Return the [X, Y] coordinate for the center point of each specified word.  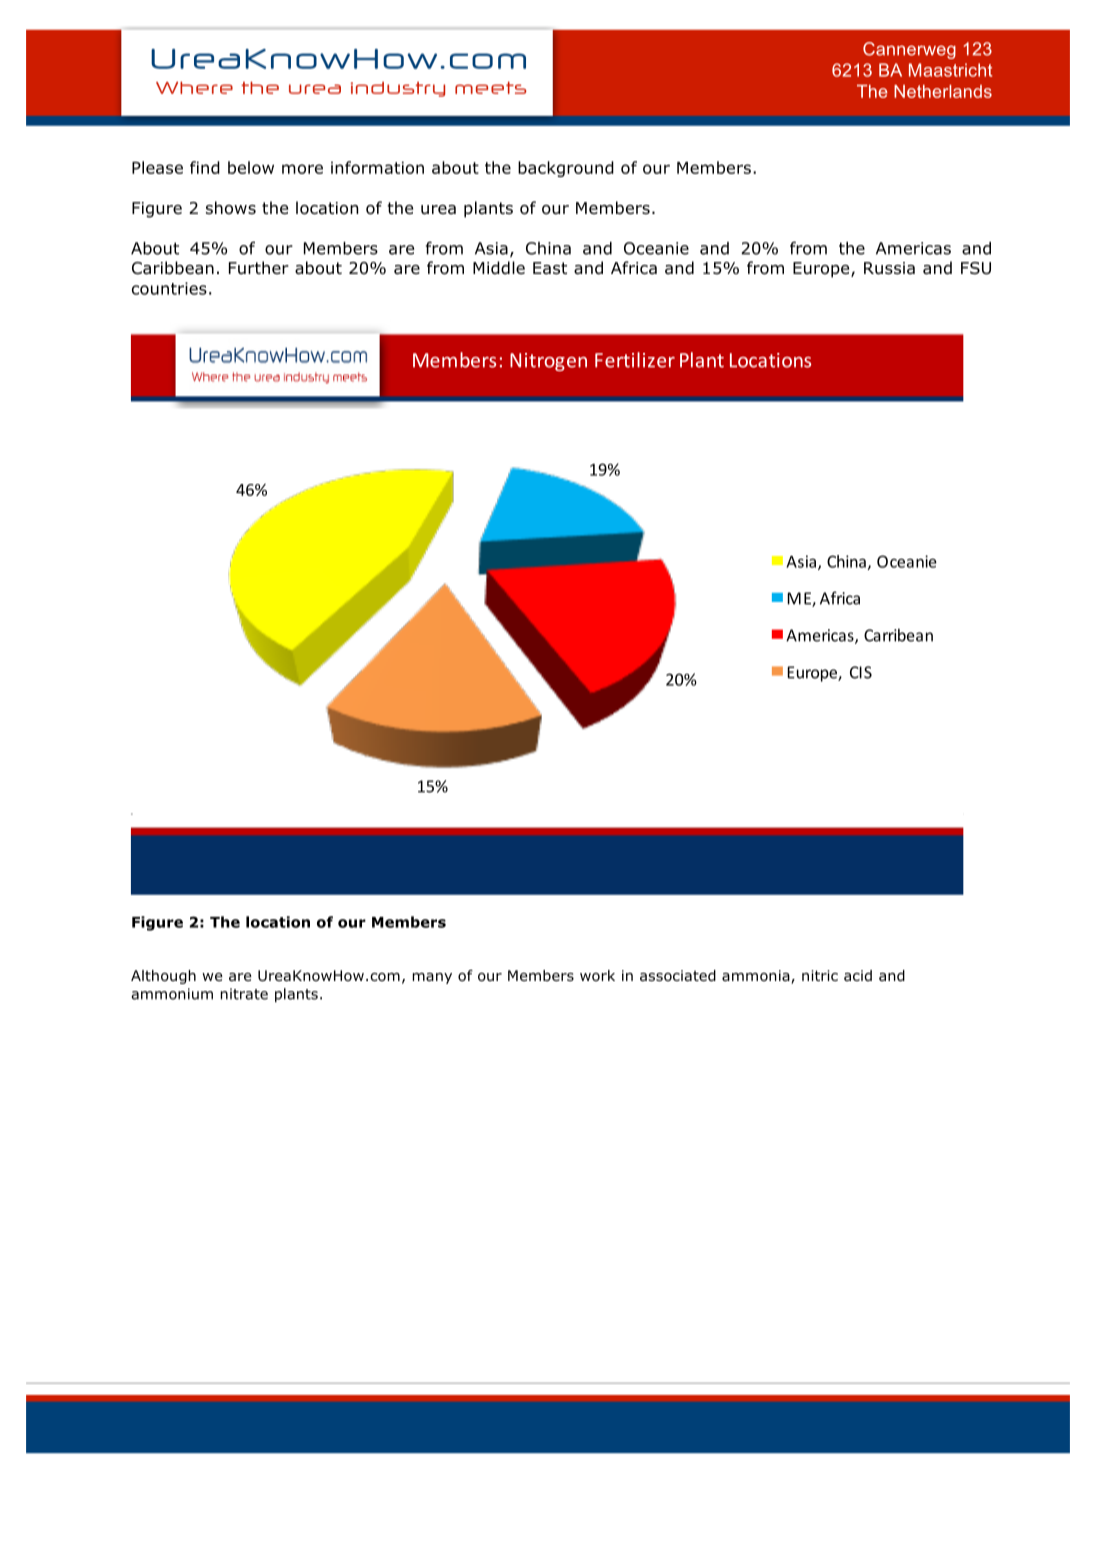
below [251, 167]
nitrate [244, 994]
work [597, 975]
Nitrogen [548, 362]
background [566, 169]
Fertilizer [635, 360]
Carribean [898, 635]
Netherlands [943, 91]
